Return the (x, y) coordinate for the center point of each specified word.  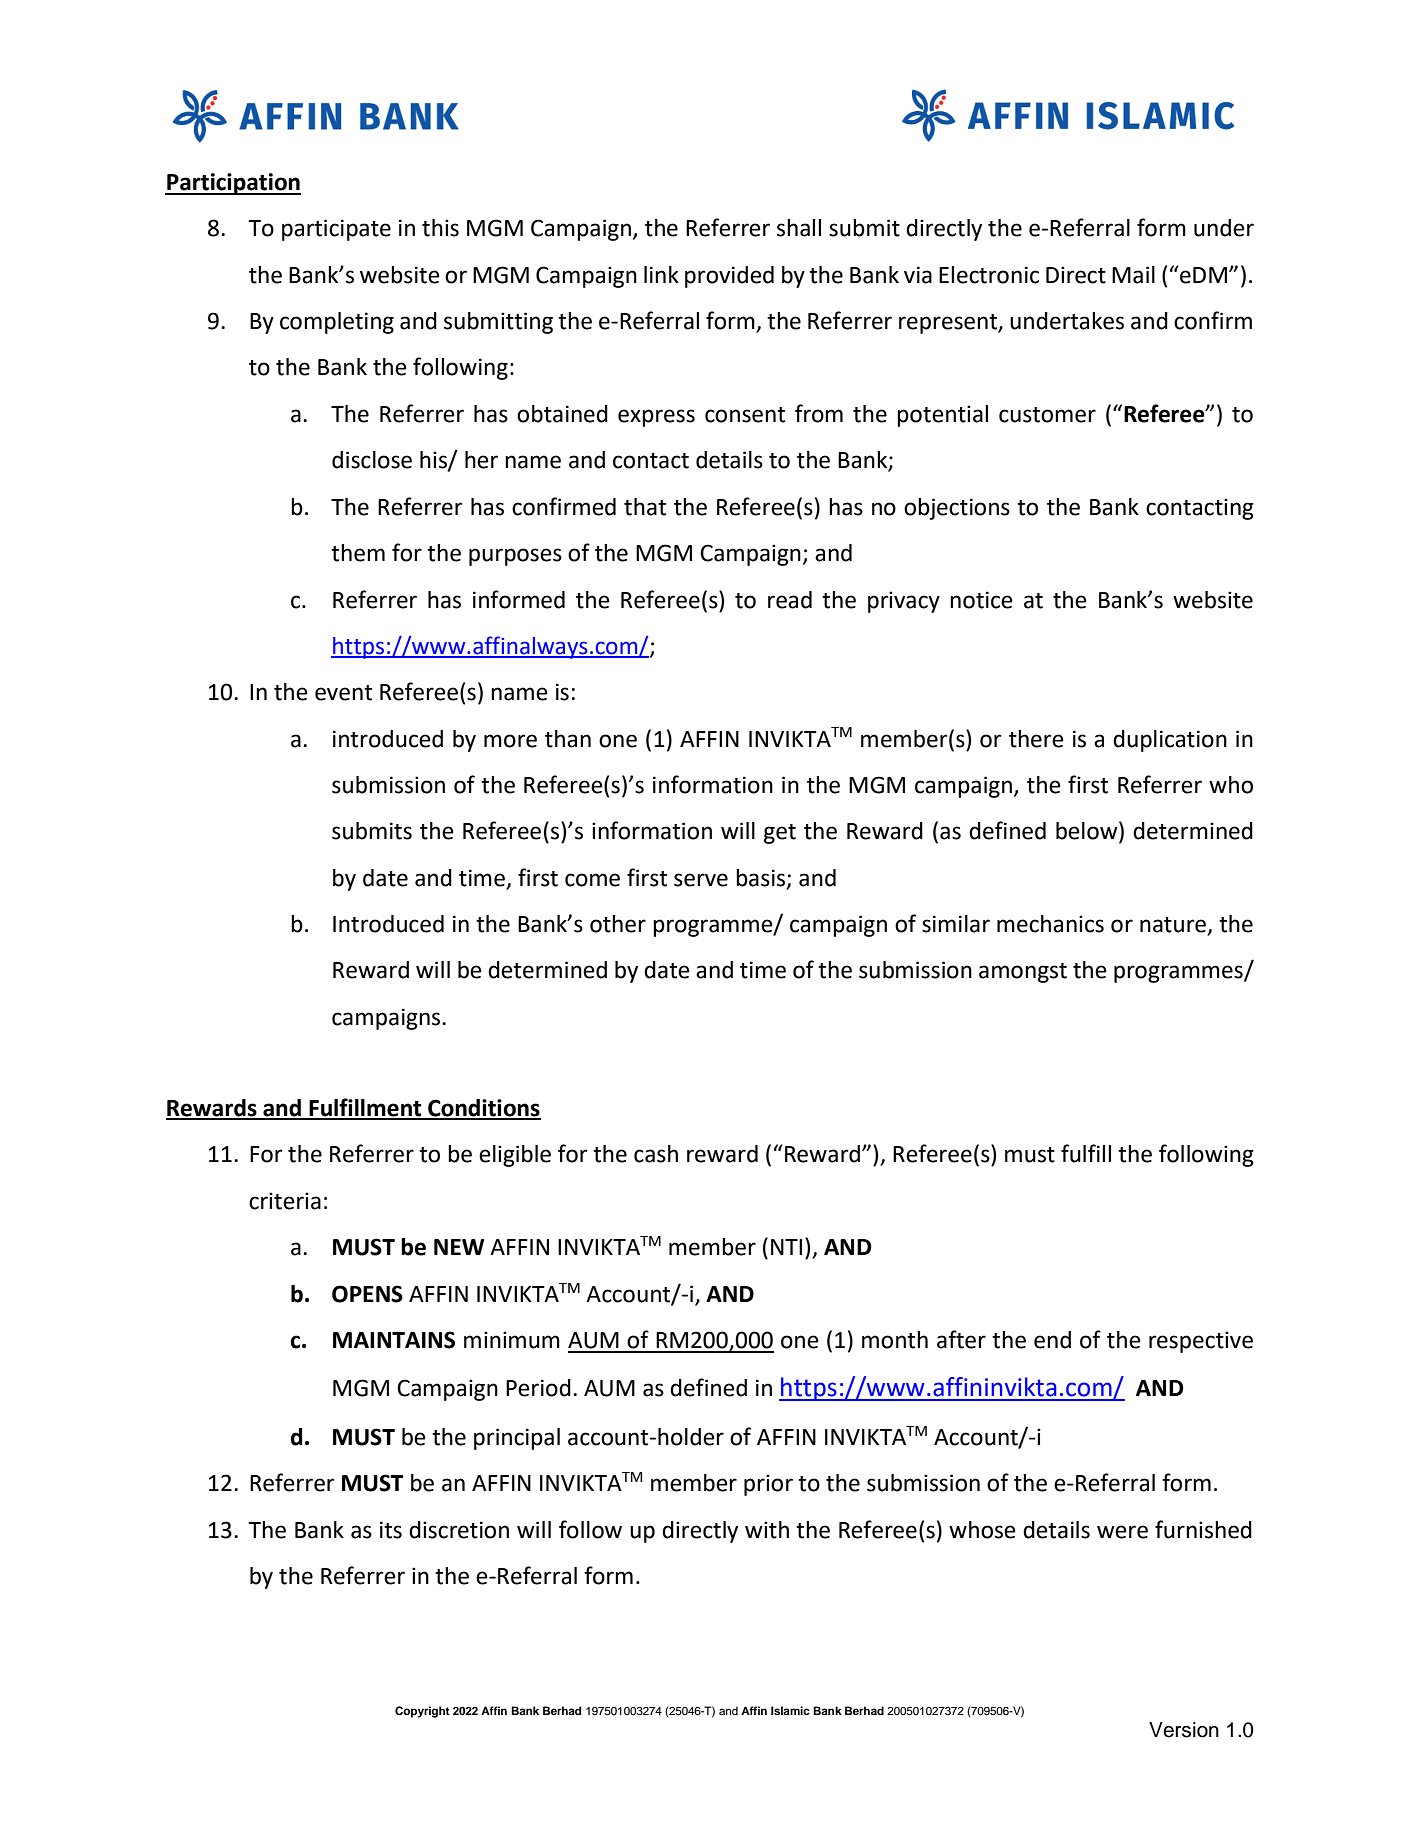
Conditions (483, 1109)
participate (336, 230)
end (1052, 1340)
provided (729, 277)
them (358, 553)
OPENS (367, 1294)
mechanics (1050, 924)
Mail (1133, 275)
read (790, 600)
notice (981, 600)
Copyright (422, 1712)
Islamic (790, 1710)
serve (701, 880)
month (895, 1340)
